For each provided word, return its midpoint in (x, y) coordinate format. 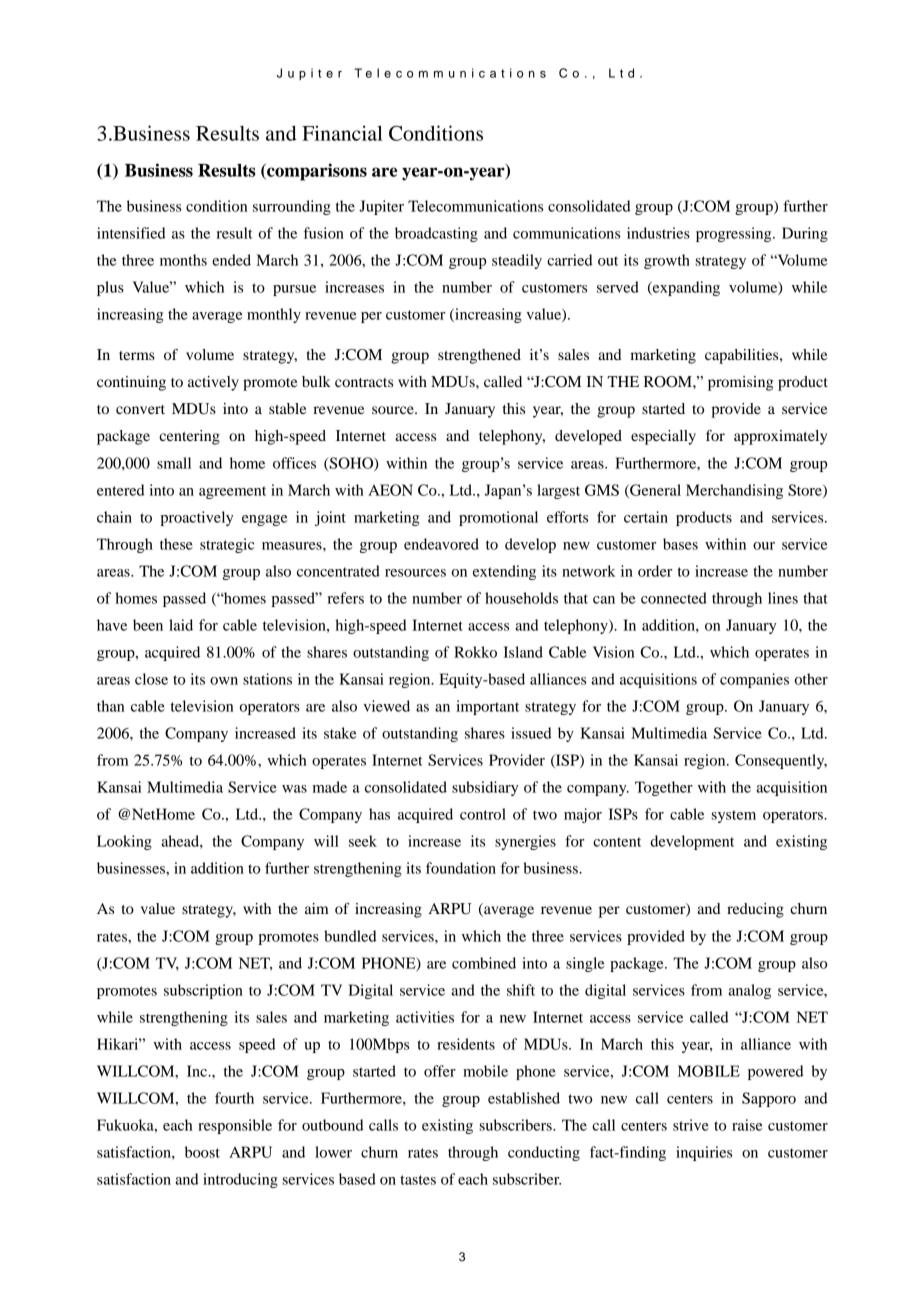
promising (741, 383)
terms (137, 355)
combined (484, 963)
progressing (735, 234)
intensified (131, 233)
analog (750, 991)
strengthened (479, 356)
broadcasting (436, 234)
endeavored (441, 544)
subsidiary (485, 788)
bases (680, 544)
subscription (203, 991)
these (176, 544)
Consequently (781, 761)
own (224, 681)
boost (202, 1152)
